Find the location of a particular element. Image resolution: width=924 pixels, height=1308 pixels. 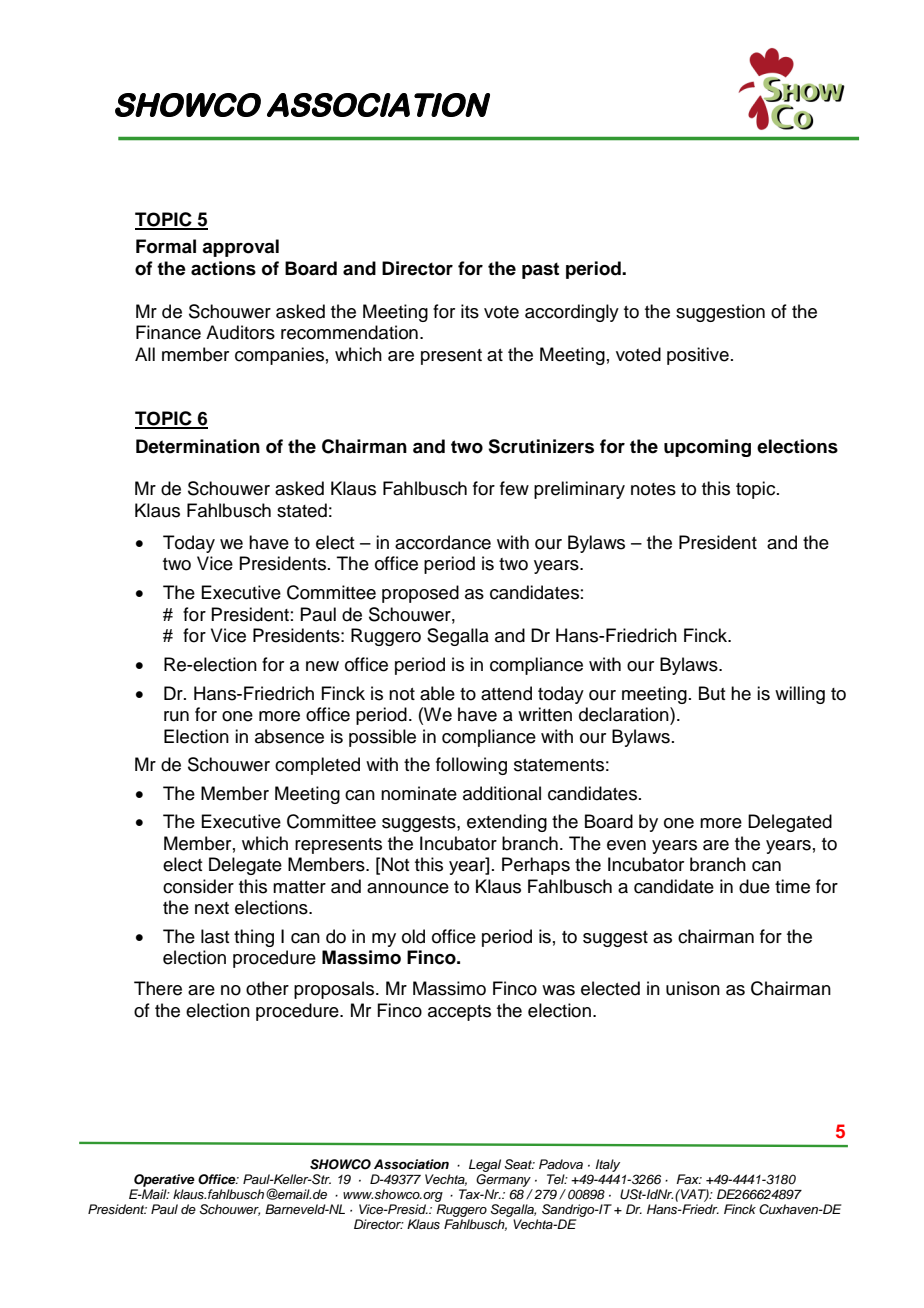

But is located at coordinates (712, 693).
